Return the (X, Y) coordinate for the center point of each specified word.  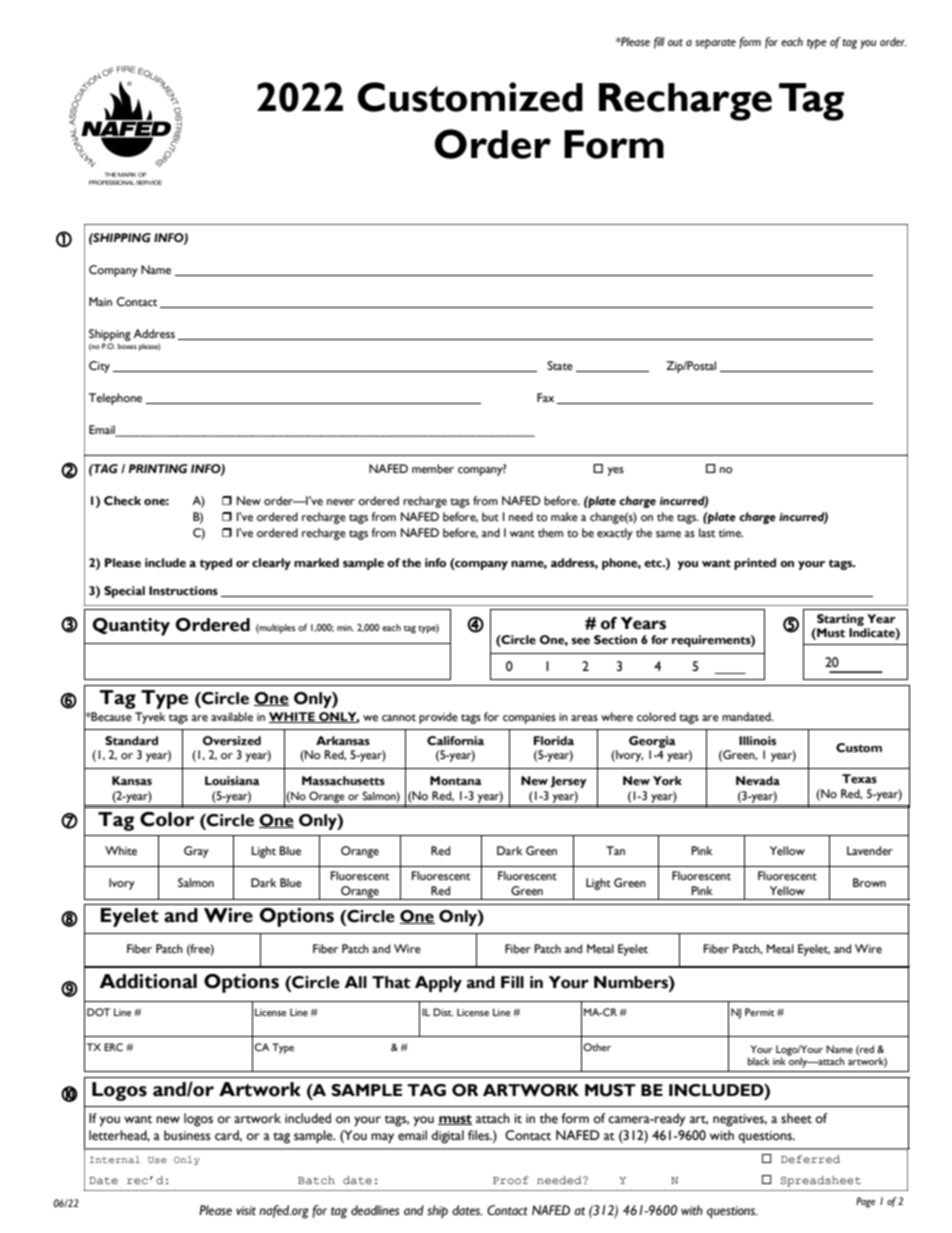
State (560, 365)
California (455, 741)
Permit (760, 1012)
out (675, 42)
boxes (127, 346)
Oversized (232, 741)
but (490, 517)
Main (100, 301)
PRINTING (158, 469)
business (187, 1135)
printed (755, 564)
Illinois (757, 741)
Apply (438, 984)
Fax (545, 397)
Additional (148, 981)
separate (715, 44)
